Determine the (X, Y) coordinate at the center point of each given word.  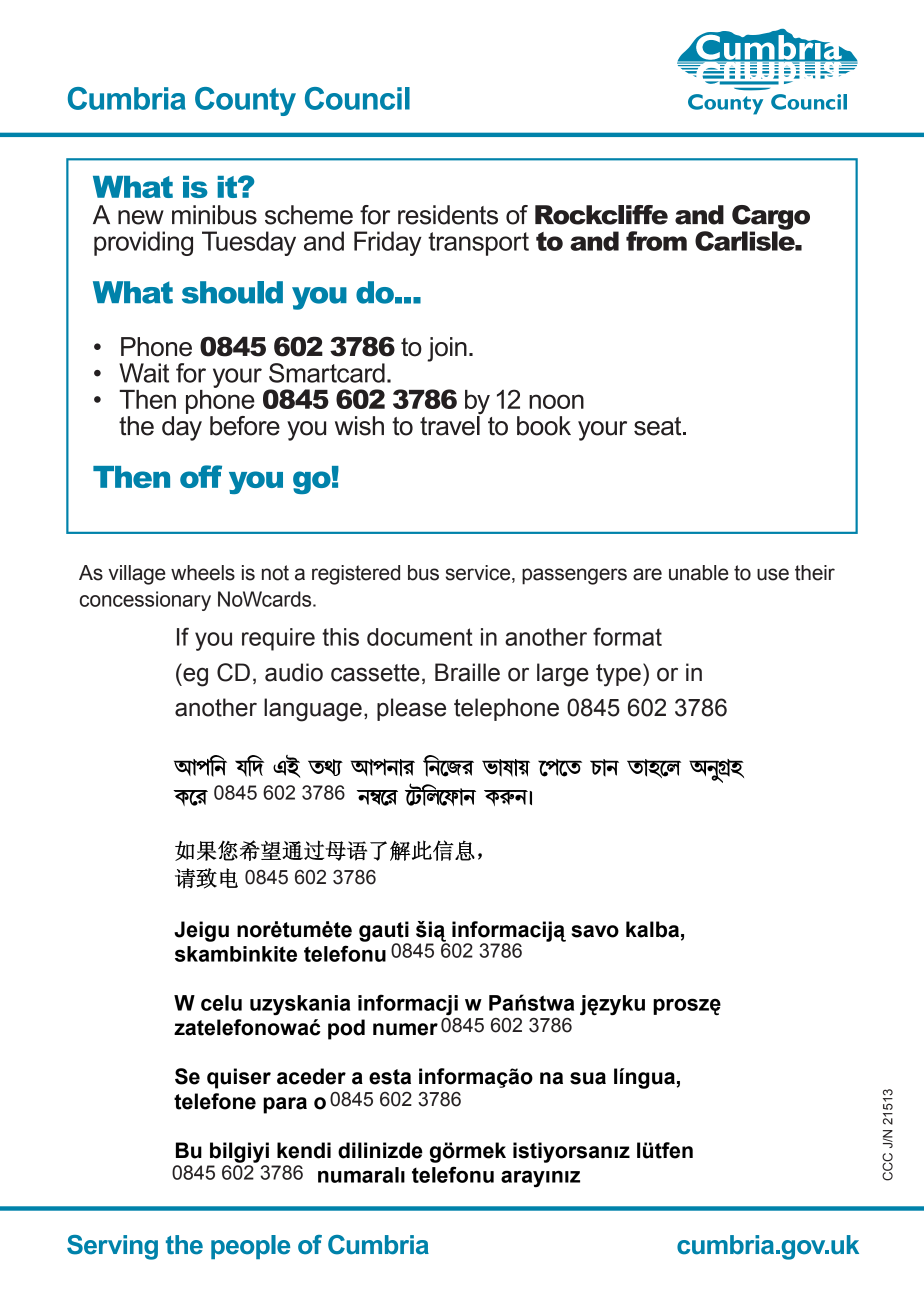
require (278, 639)
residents (448, 215)
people (250, 1247)
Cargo (771, 218)
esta (390, 1077)
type (618, 675)
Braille (467, 672)
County (245, 101)
